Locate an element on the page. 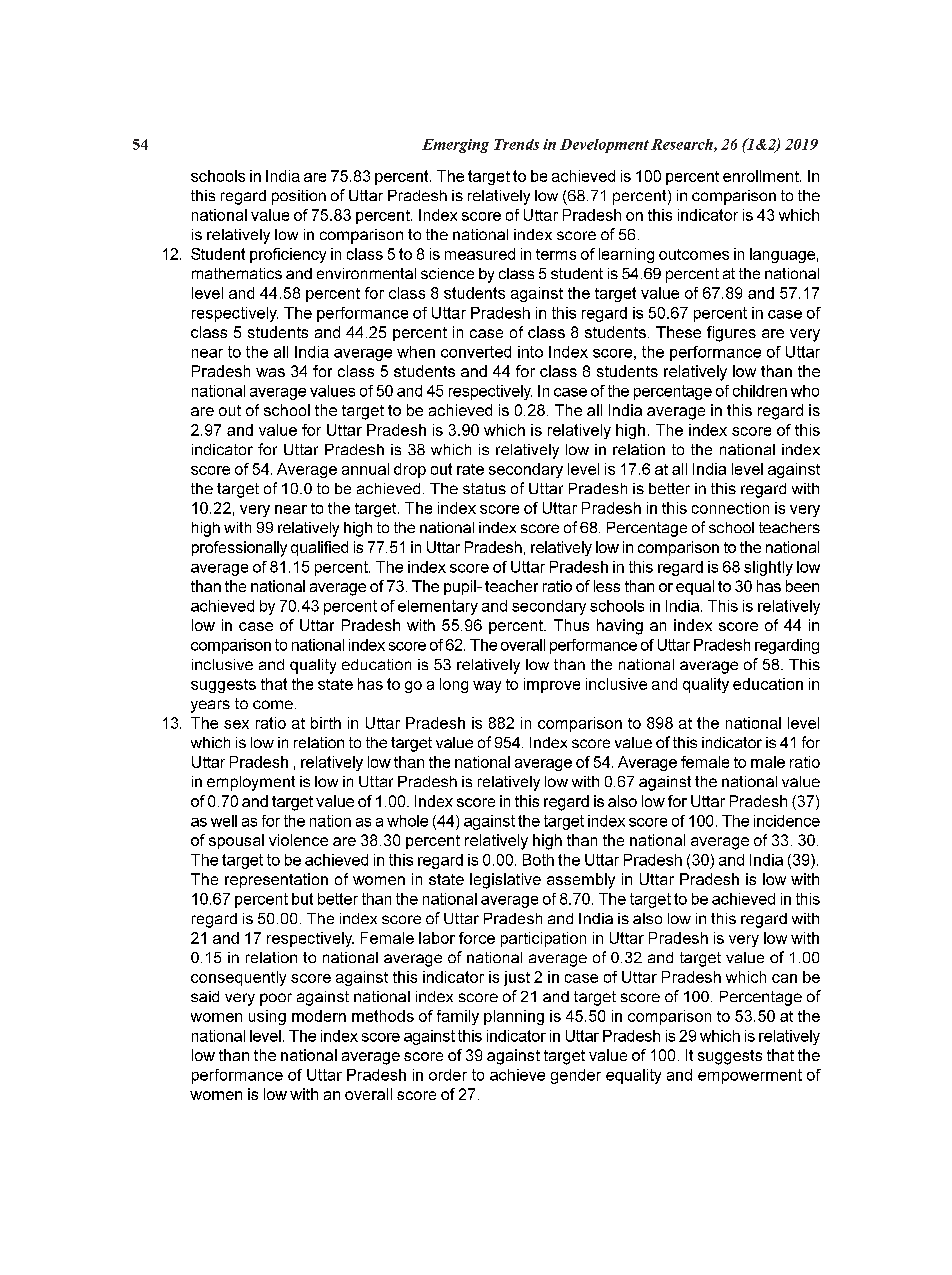 This document has width=952, height=1275. position is located at coordinates (299, 197).
